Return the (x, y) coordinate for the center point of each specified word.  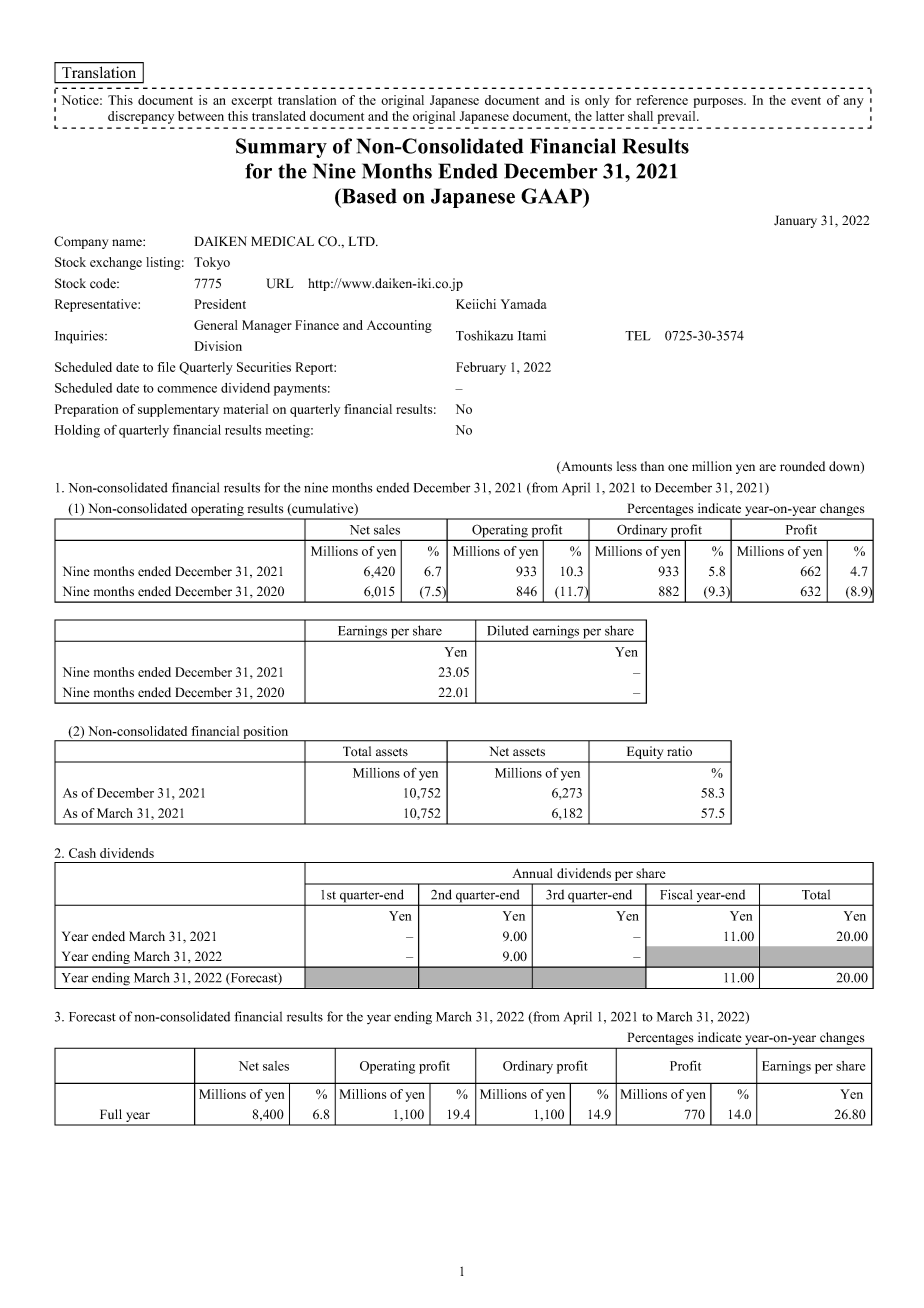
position (266, 733)
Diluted (508, 630)
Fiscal (676, 894)
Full (111, 1114)
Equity (645, 754)
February (481, 368)
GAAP (552, 196)
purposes (719, 103)
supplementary (179, 410)
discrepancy (141, 117)
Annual (532, 873)
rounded (802, 466)
